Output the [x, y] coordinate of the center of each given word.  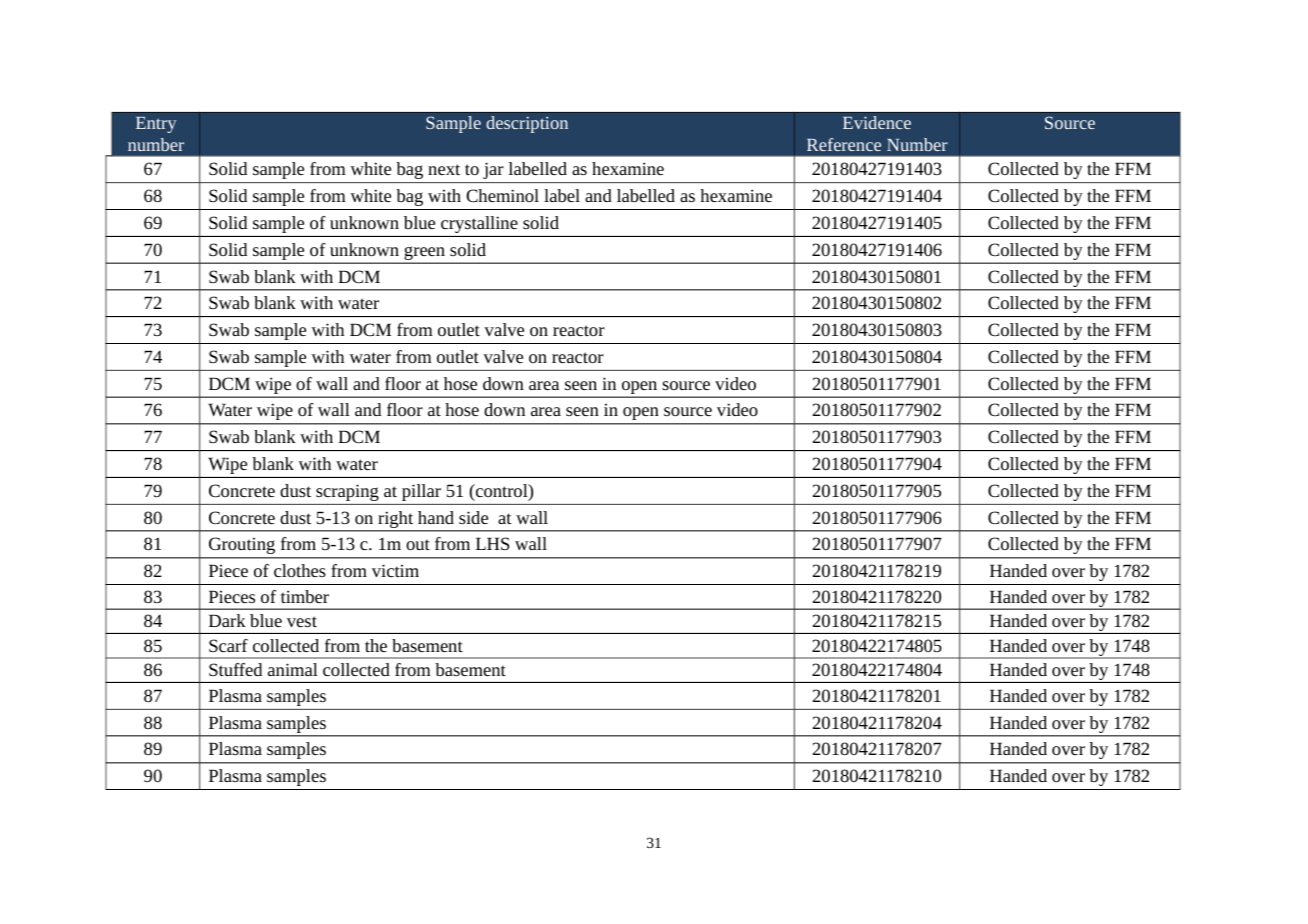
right [396, 521]
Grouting [242, 546]
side [473, 517]
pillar [421, 492]
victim [395, 570]
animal [293, 669]
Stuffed [235, 669]
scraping [347, 492]
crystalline [479, 224]
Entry [156, 125]
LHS [493, 543]
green [424, 254]
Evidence [877, 122]
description [527, 124]
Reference [844, 144]
